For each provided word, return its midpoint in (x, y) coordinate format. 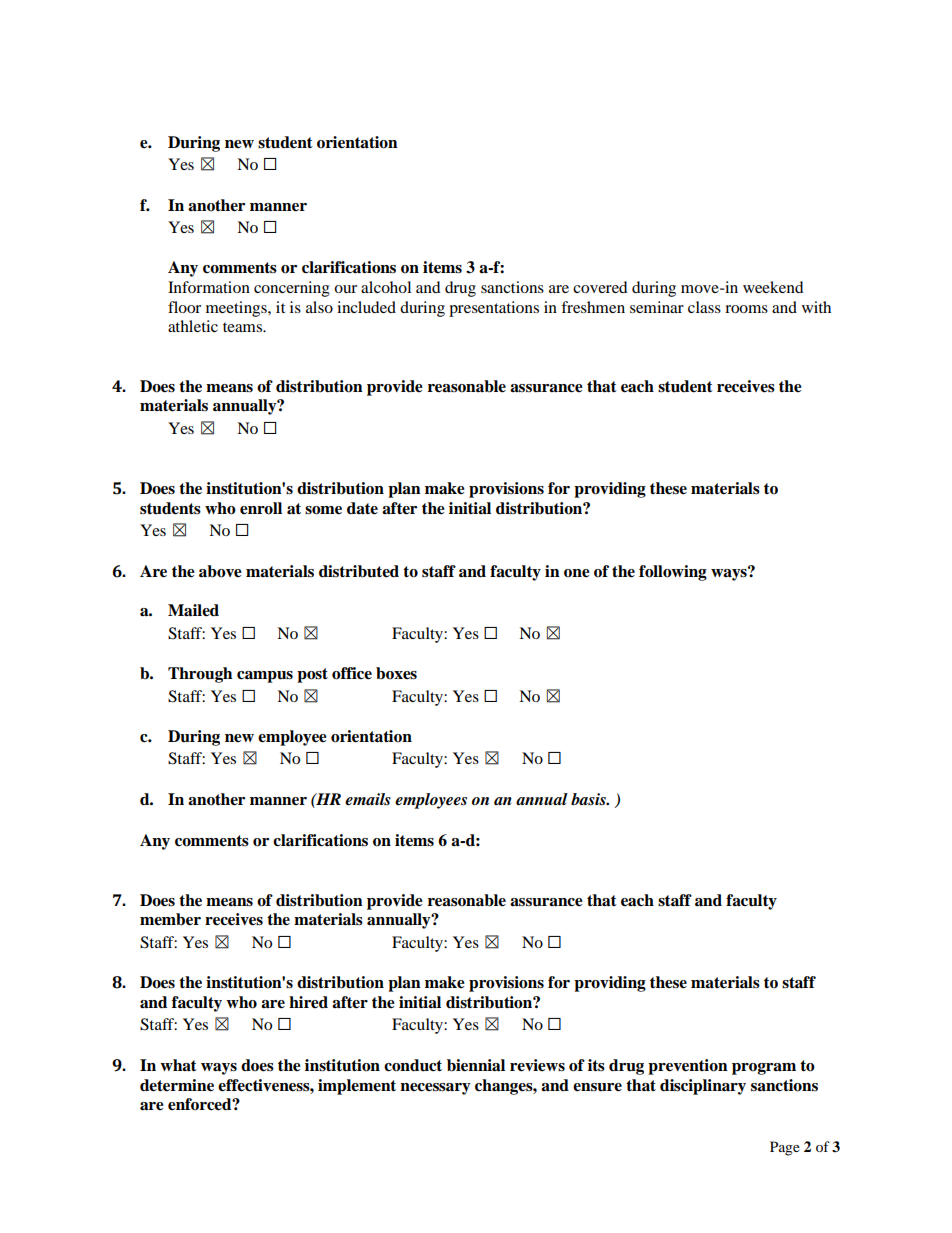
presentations (494, 309)
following (673, 573)
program (764, 1069)
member (170, 919)
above (220, 571)
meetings (237, 309)
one (577, 573)
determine (177, 1085)
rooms (746, 309)
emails (368, 799)
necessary (435, 1089)
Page (785, 1148)
